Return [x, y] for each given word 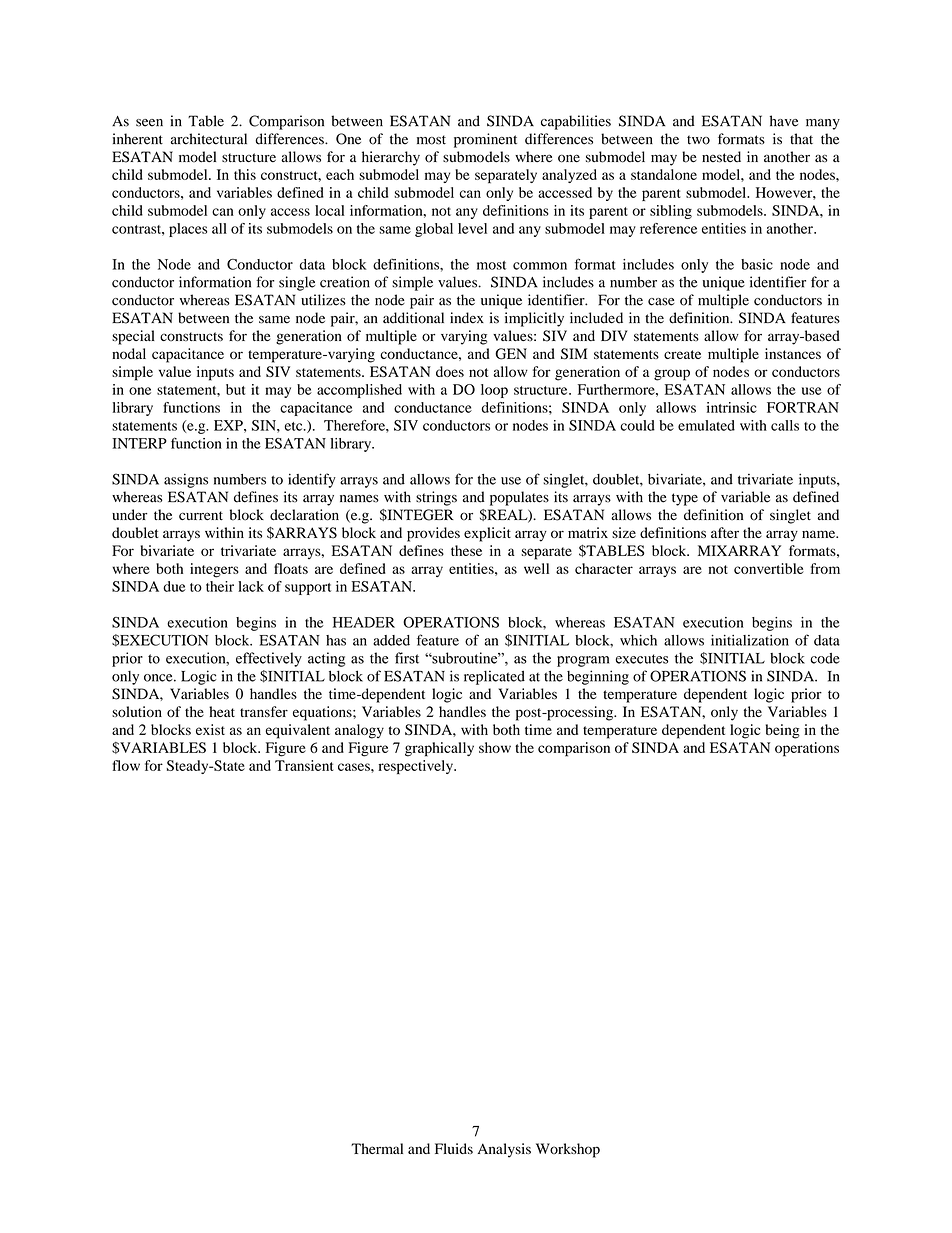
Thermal [377, 1148]
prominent [485, 140]
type [685, 499]
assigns [186, 480]
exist [210, 729]
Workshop [568, 1150]
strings [436, 498]
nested [721, 157]
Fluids [454, 1148]
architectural [209, 139]
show [495, 747]
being [783, 731]
